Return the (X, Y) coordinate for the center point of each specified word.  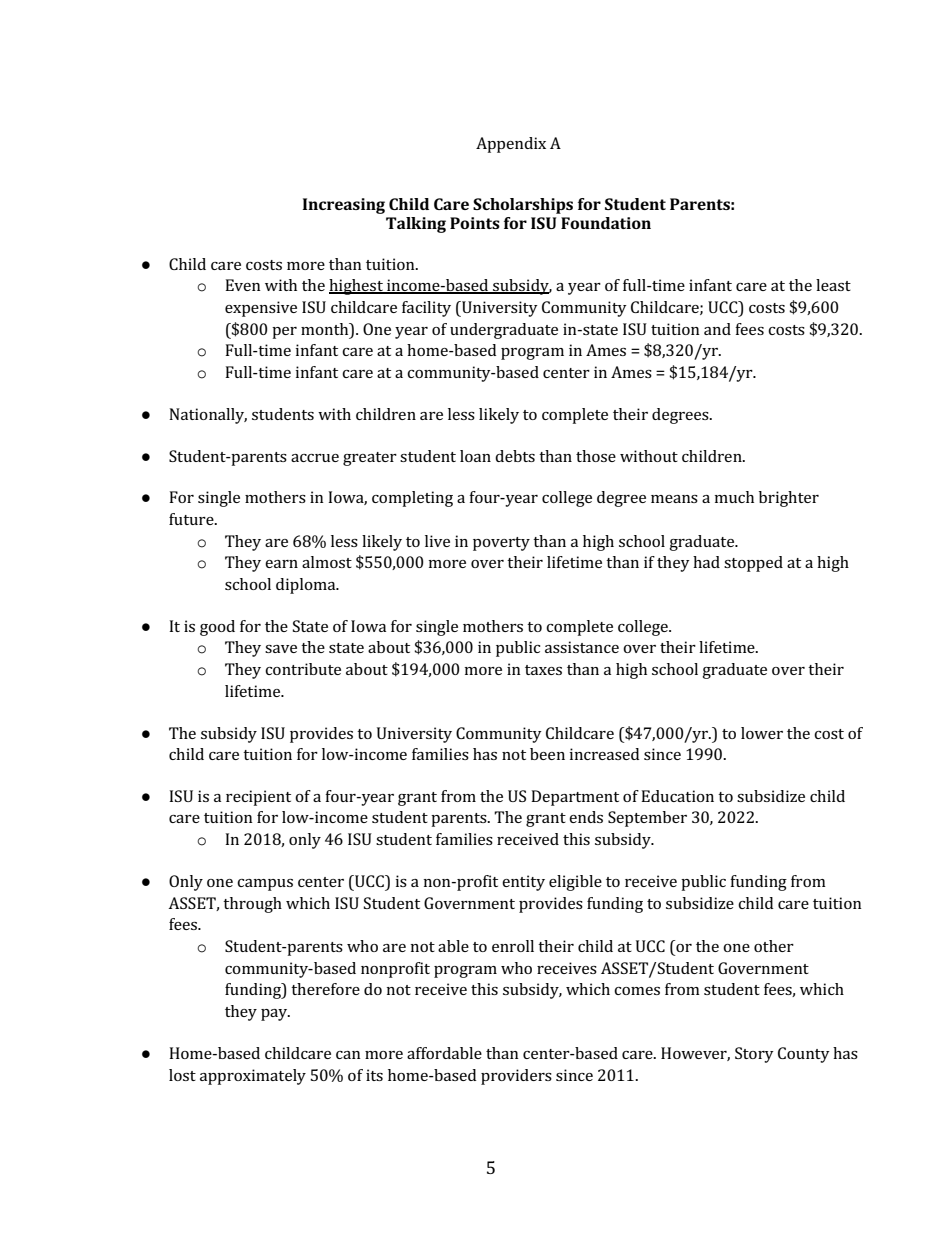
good (217, 628)
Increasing (344, 206)
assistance (582, 647)
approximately (253, 1077)
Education (677, 796)
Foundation (606, 223)
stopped (753, 564)
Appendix (511, 145)
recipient (258, 798)
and (717, 329)
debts (515, 456)
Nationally (208, 416)
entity (523, 883)
